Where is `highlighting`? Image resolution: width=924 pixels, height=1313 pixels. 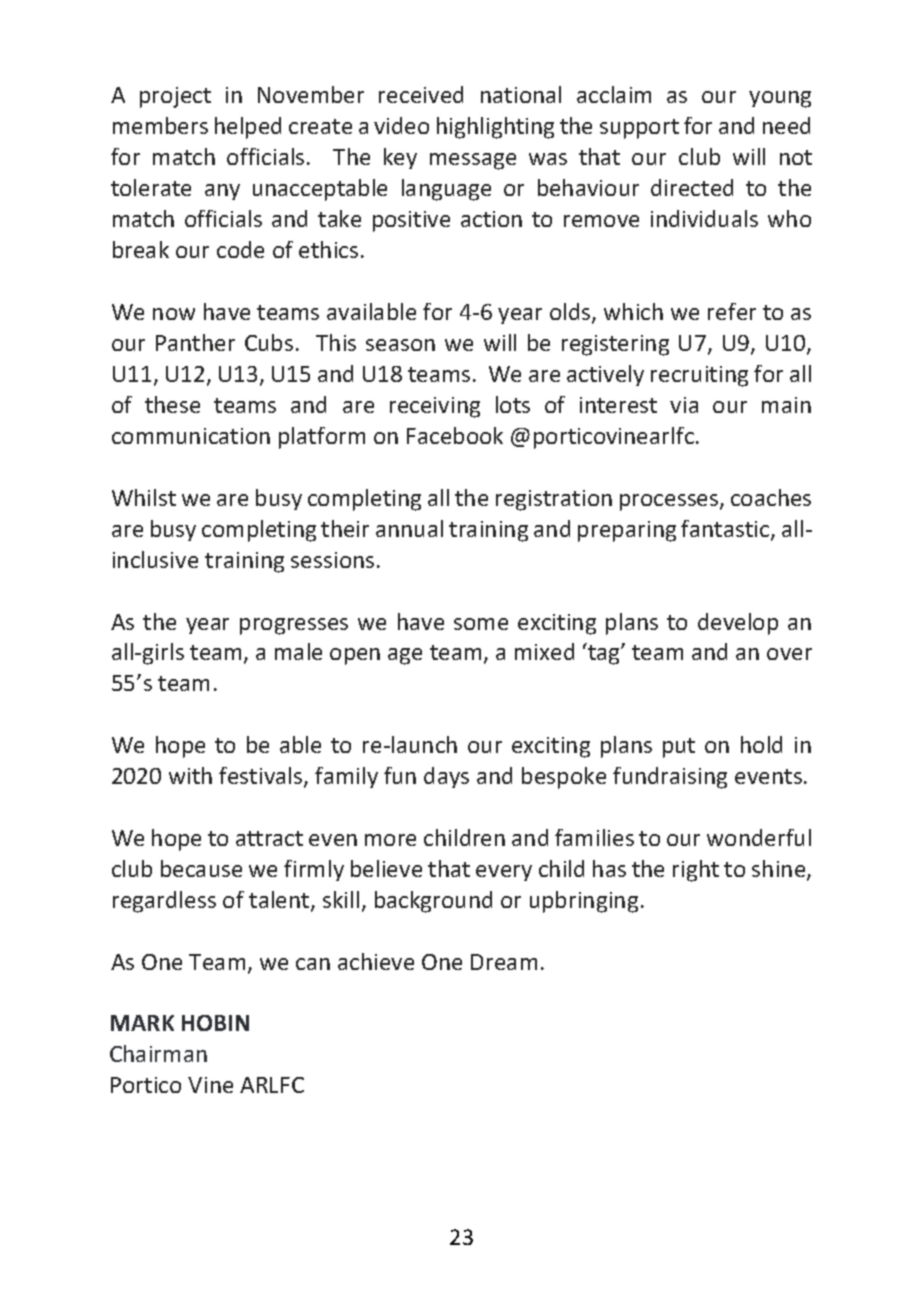 highlighting is located at coordinates (495, 128).
